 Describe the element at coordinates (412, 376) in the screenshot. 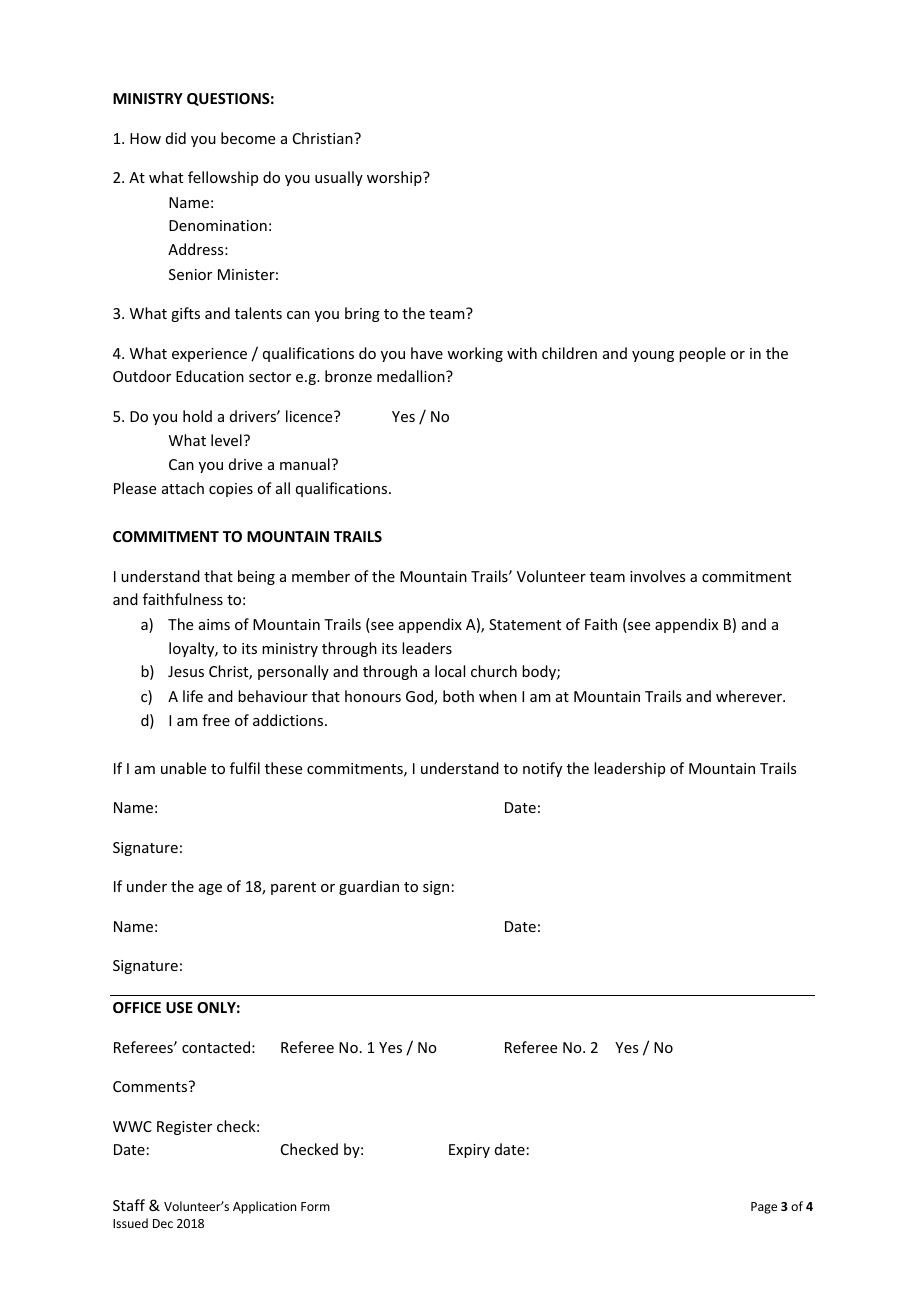

I see `medallion` at that location.
